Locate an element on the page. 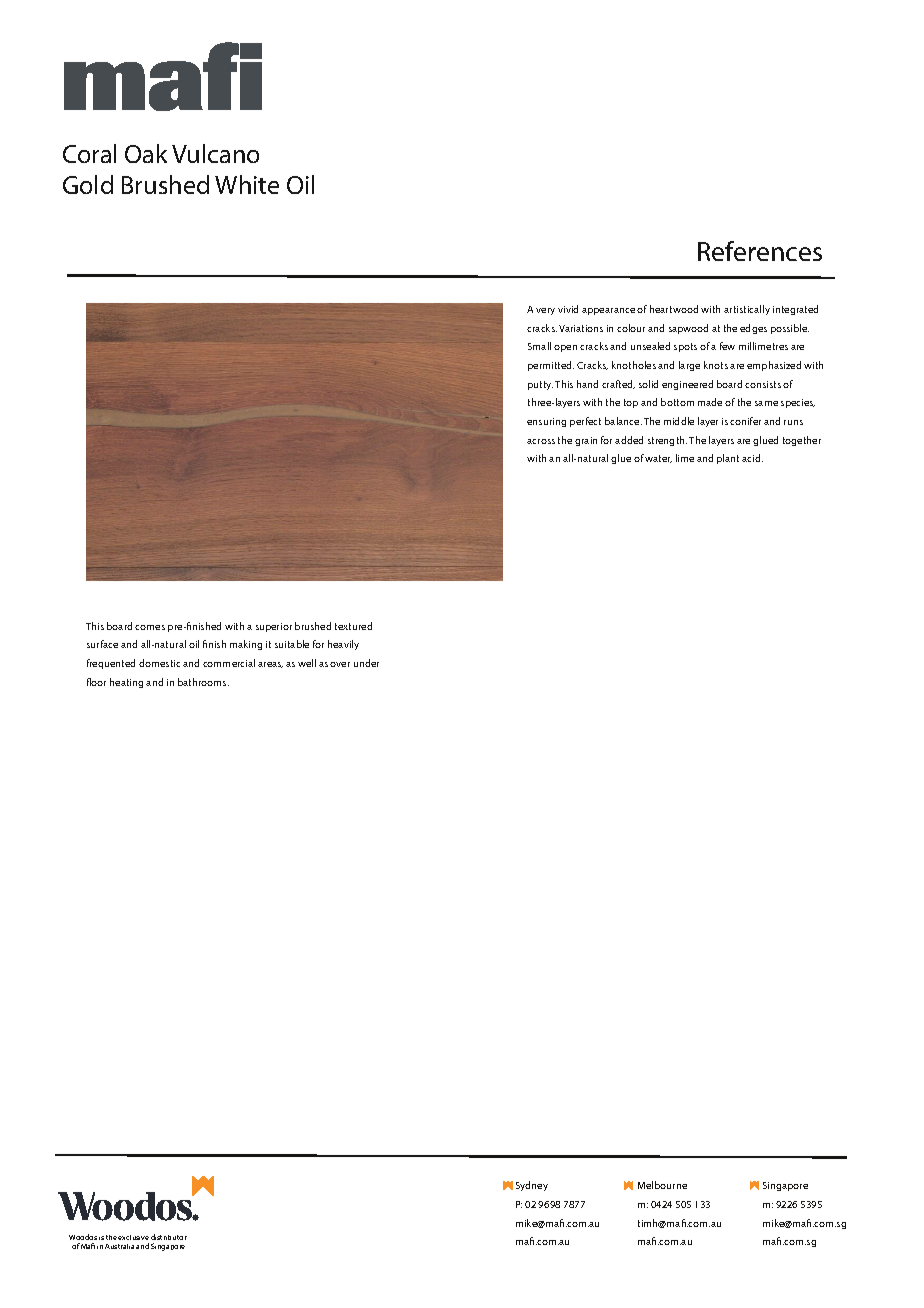 Image resolution: width=924 pixels, height=1308 pixels. very is located at coordinates (545, 311).
